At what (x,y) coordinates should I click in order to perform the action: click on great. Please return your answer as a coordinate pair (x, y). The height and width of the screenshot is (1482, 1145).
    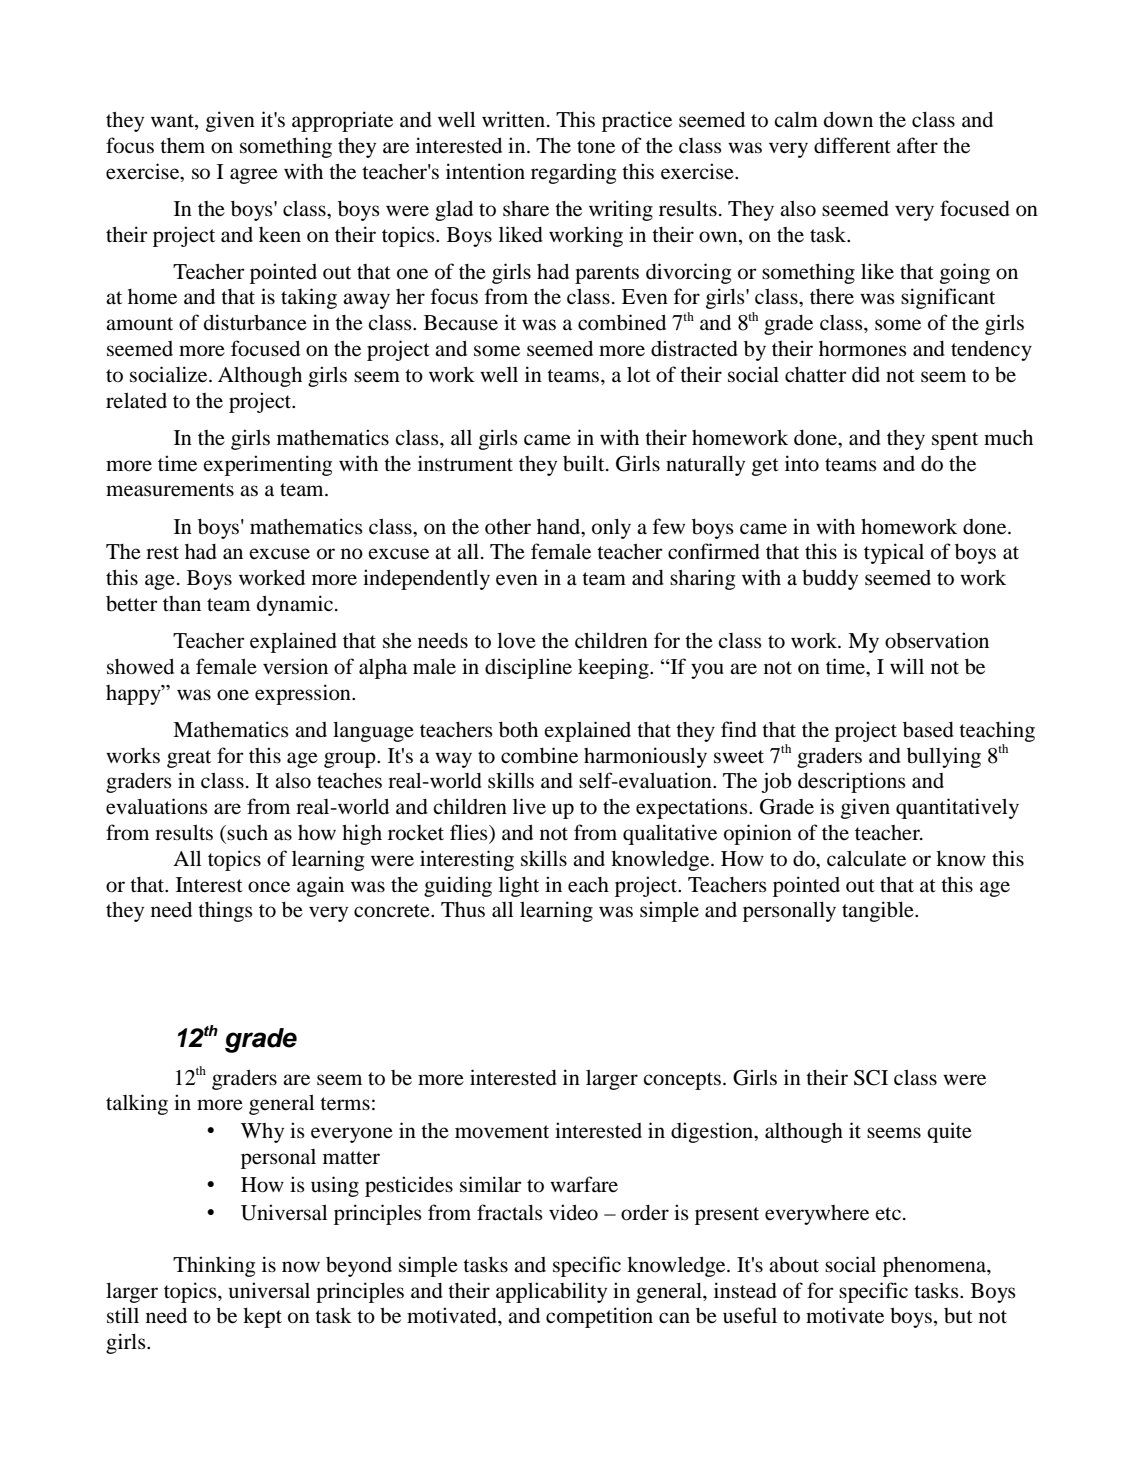
    Looking at the image, I should click on (189, 759).
